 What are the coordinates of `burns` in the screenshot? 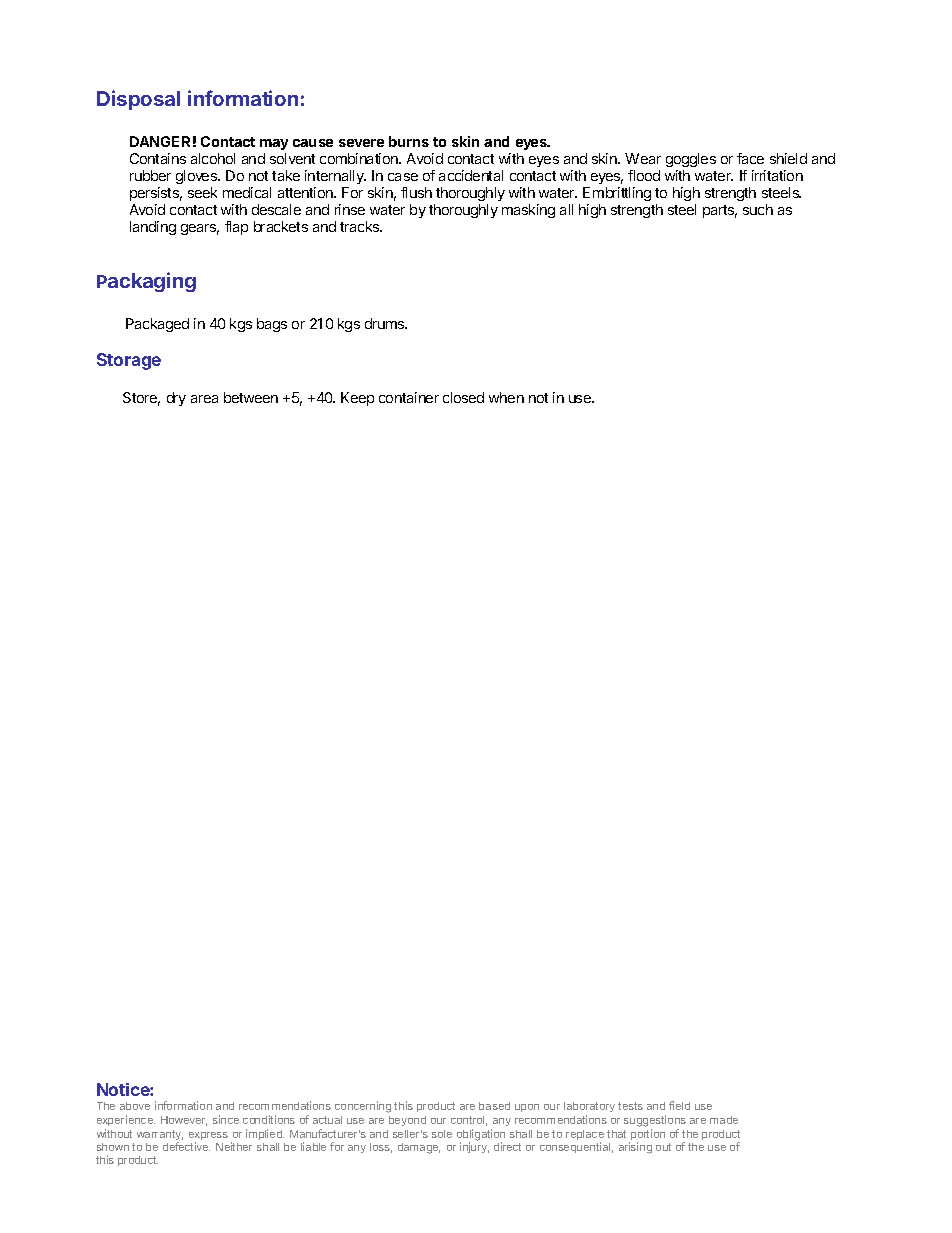 It's located at (409, 141).
